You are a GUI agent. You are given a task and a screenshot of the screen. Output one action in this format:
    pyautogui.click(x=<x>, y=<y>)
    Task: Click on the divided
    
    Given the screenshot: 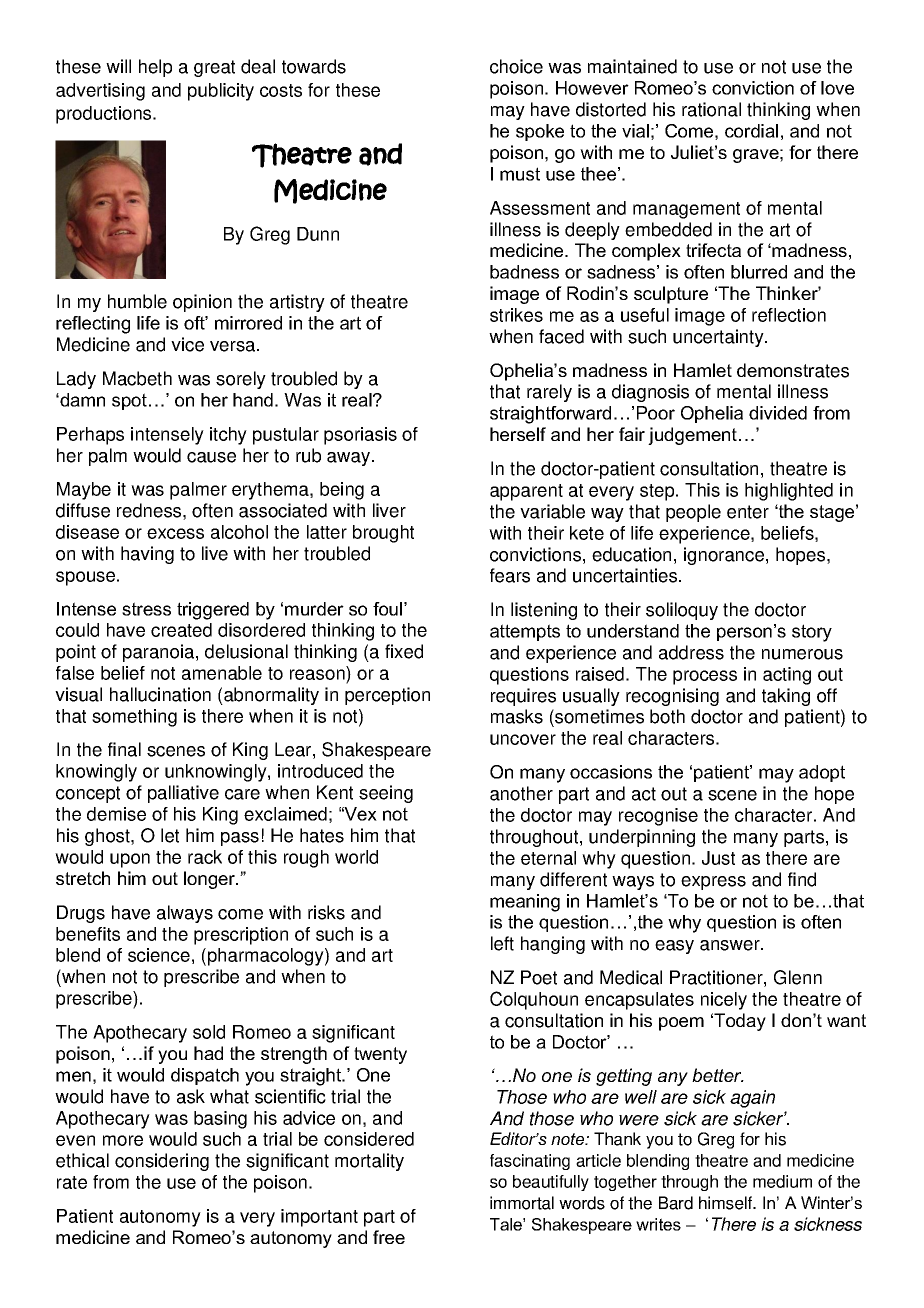 What is the action you would take?
    pyautogui.click(x=778, y=413)
